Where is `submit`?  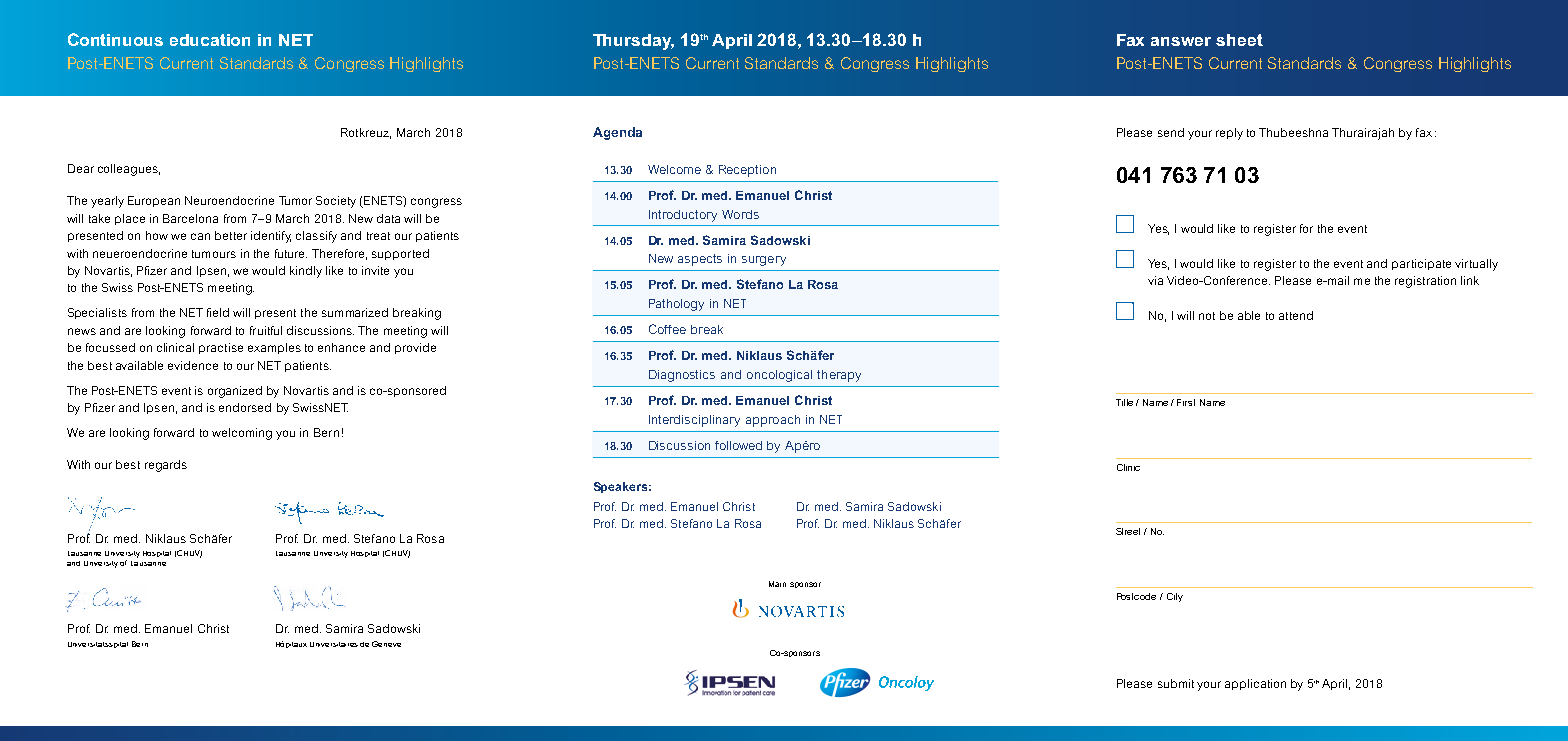 submit is located at coordinates (1176, 683).
